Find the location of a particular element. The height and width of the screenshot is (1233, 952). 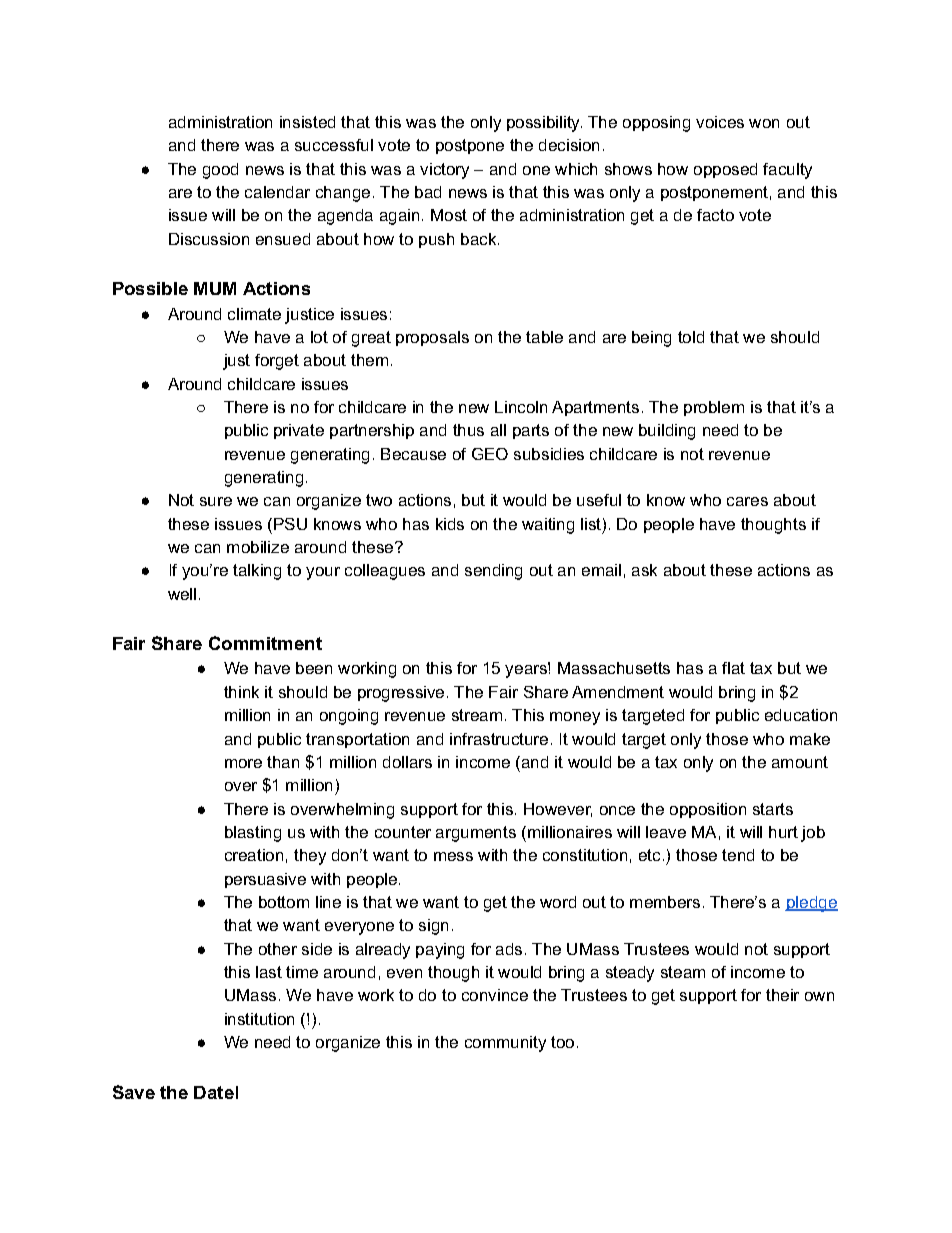

their is located at coordinates (782, 995).
